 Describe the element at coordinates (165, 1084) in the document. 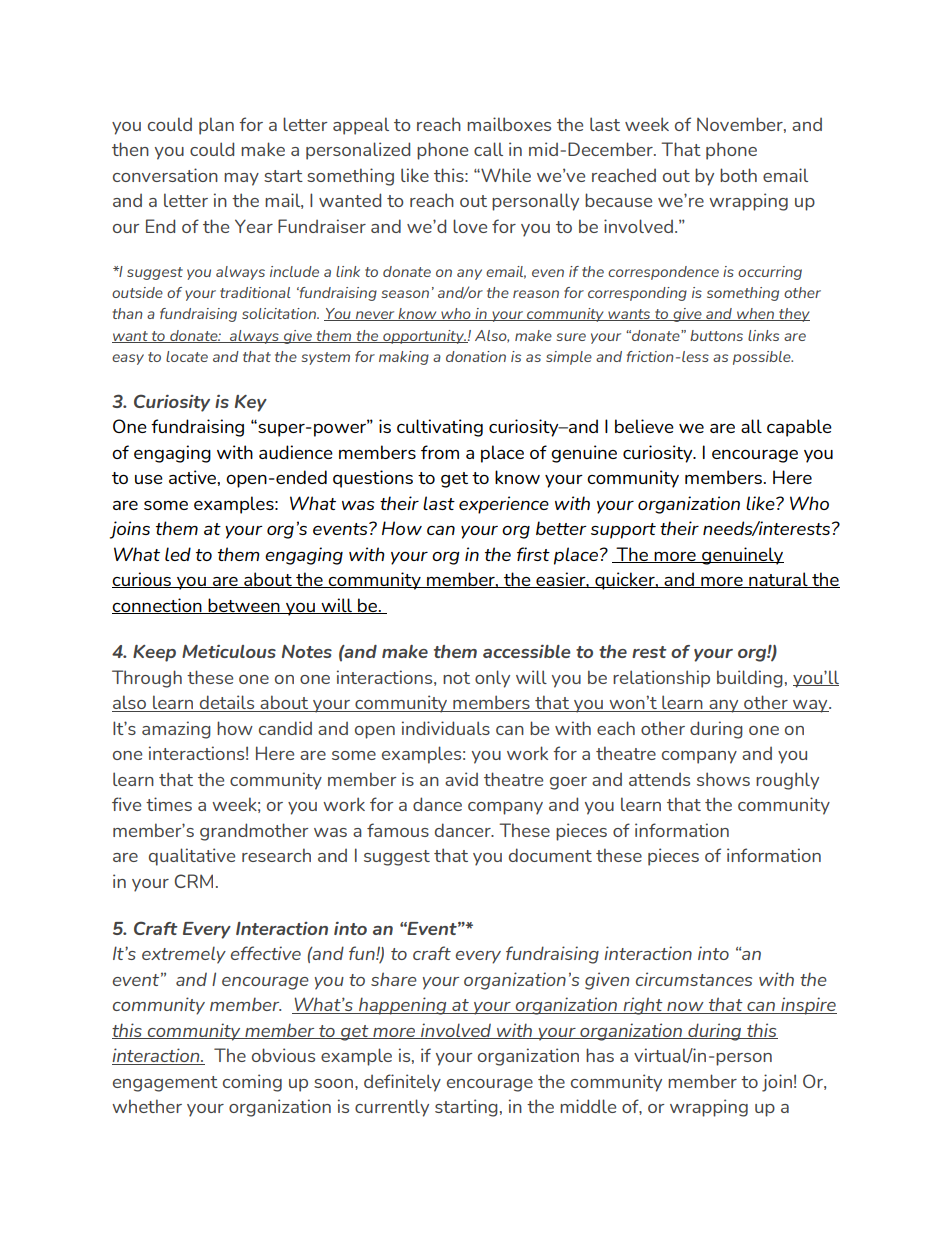

I see `engagement` at that location.
